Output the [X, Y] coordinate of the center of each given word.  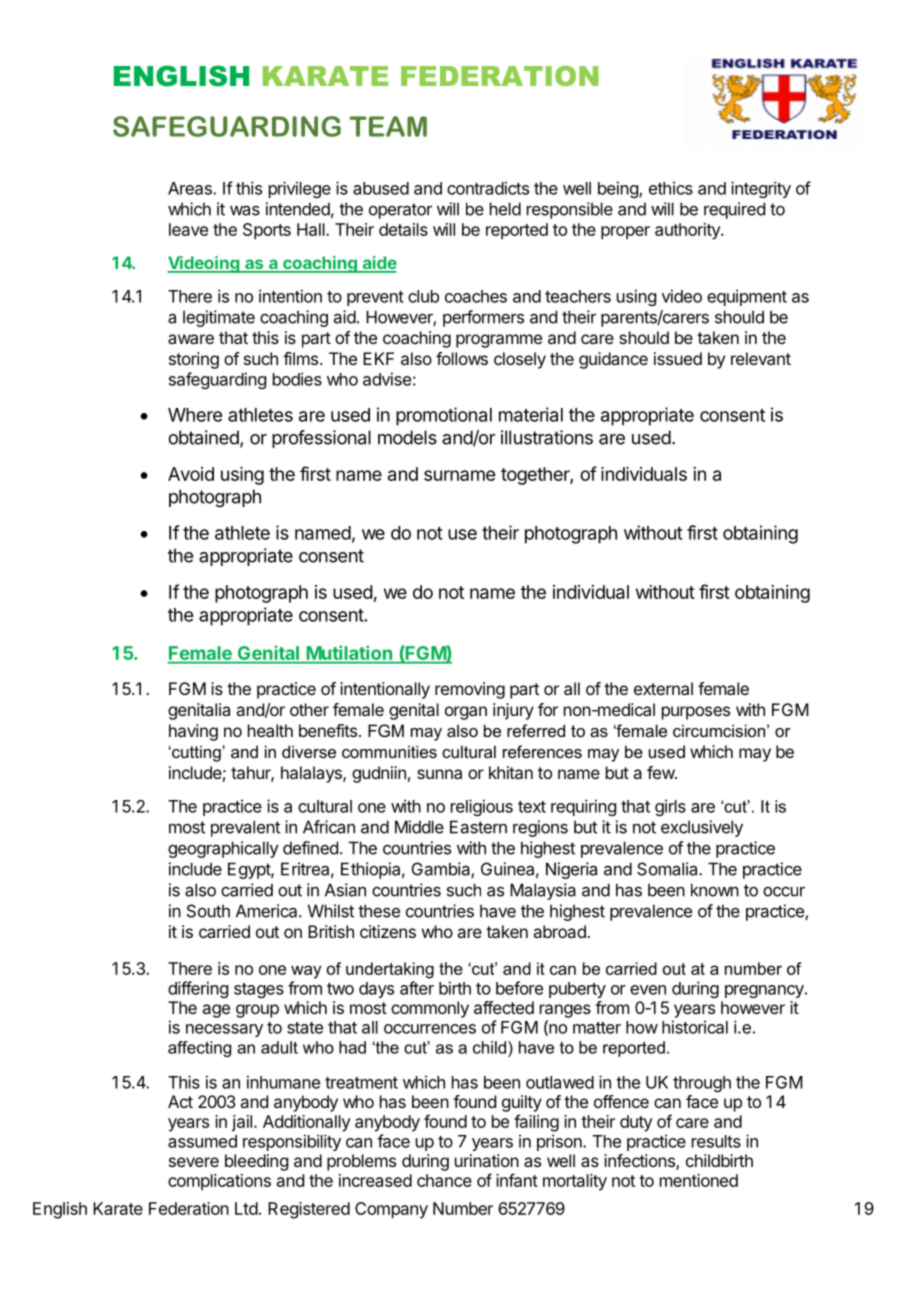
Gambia [442, 870]
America [268, 911]
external [663, 688]
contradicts [488, 188]
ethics [671, 188]
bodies [297, 379]
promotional [444, 416]
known [715, 890]
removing [470, 690]
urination [487, 1160]
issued [678, 358]
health [270, 730]
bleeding [256, 1162]
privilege [300, 189]
